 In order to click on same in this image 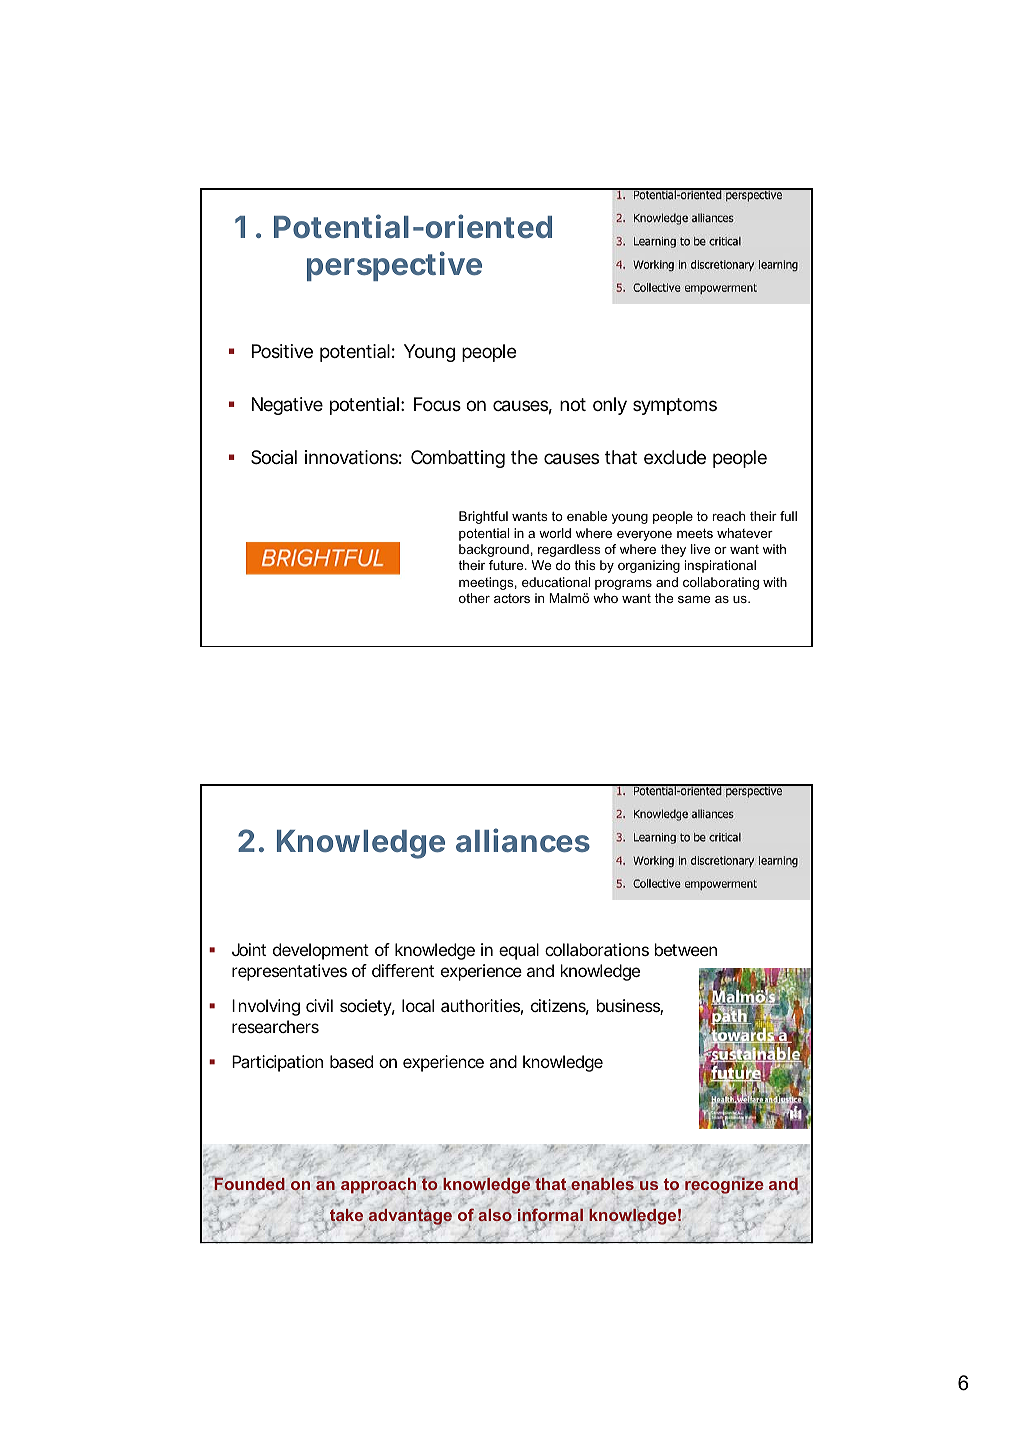, I will do `click(694, 599)`.
